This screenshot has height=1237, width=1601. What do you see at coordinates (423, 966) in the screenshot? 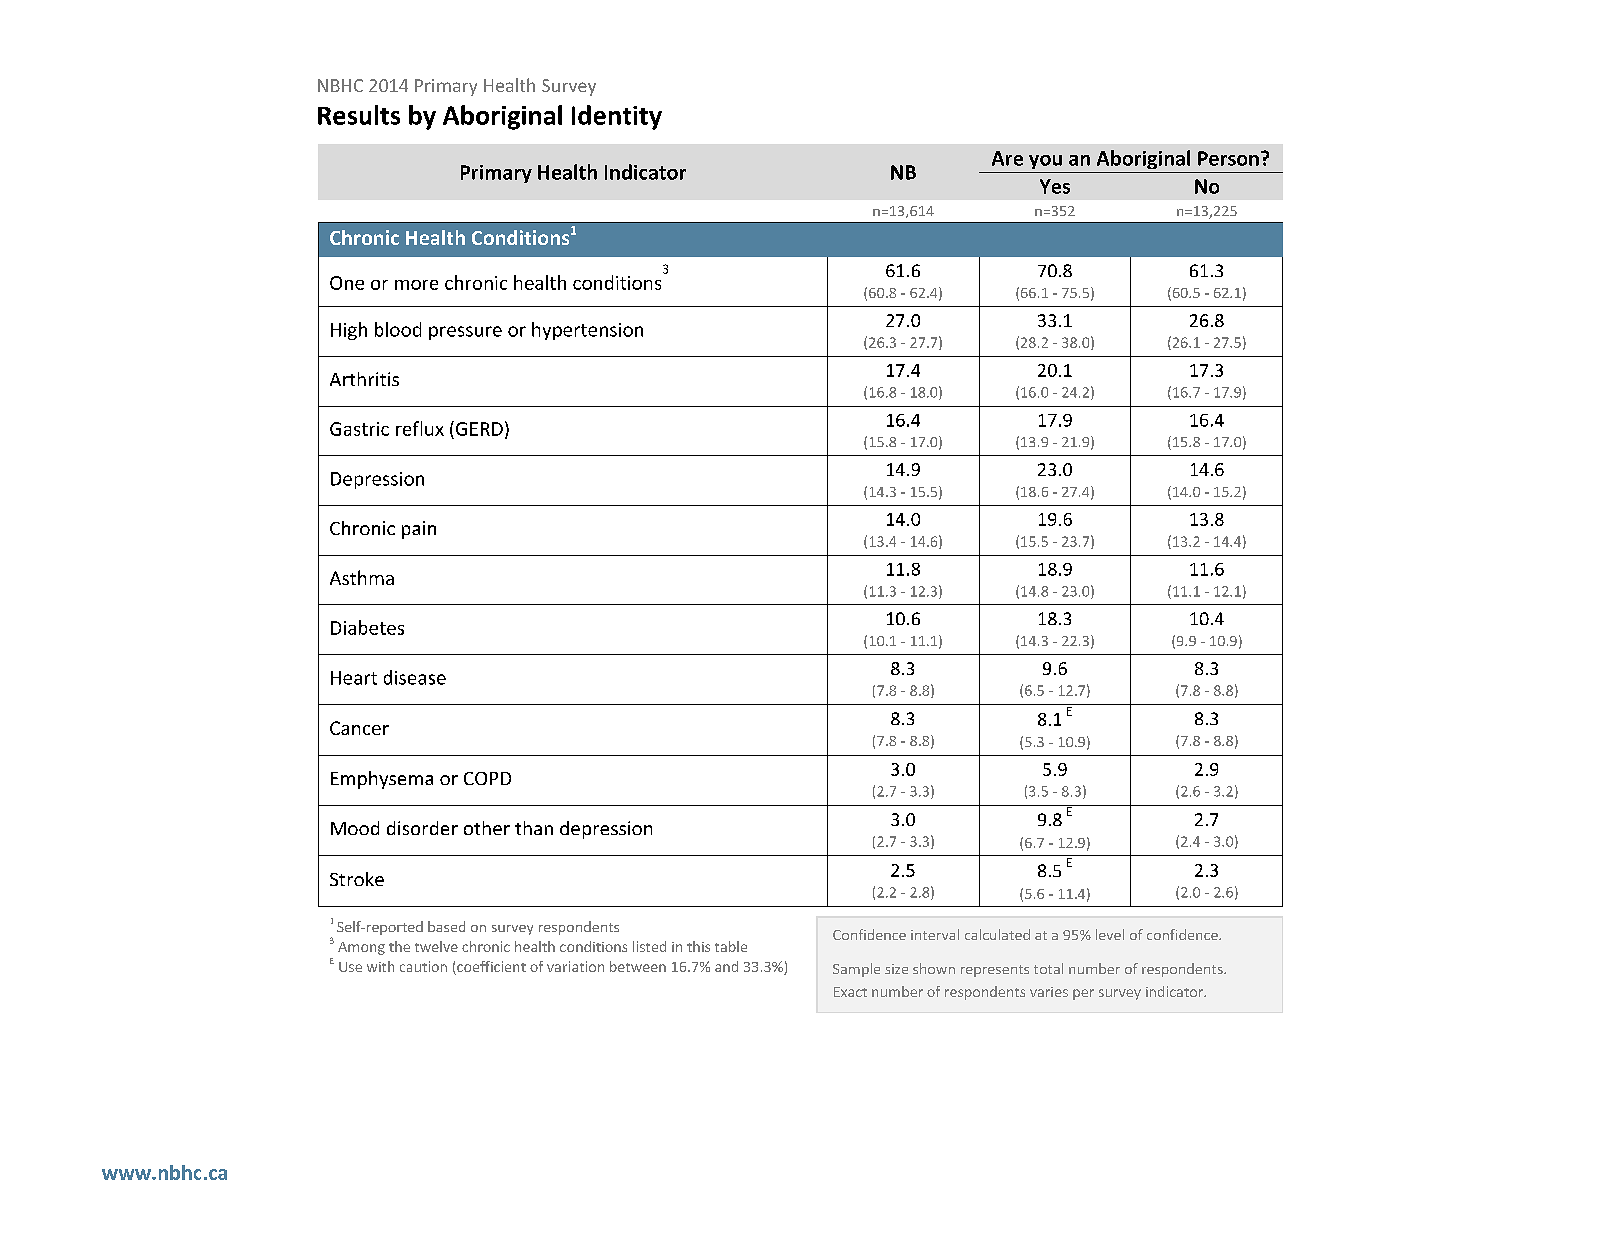
I see `caution` at bounding box center [423, 966].
